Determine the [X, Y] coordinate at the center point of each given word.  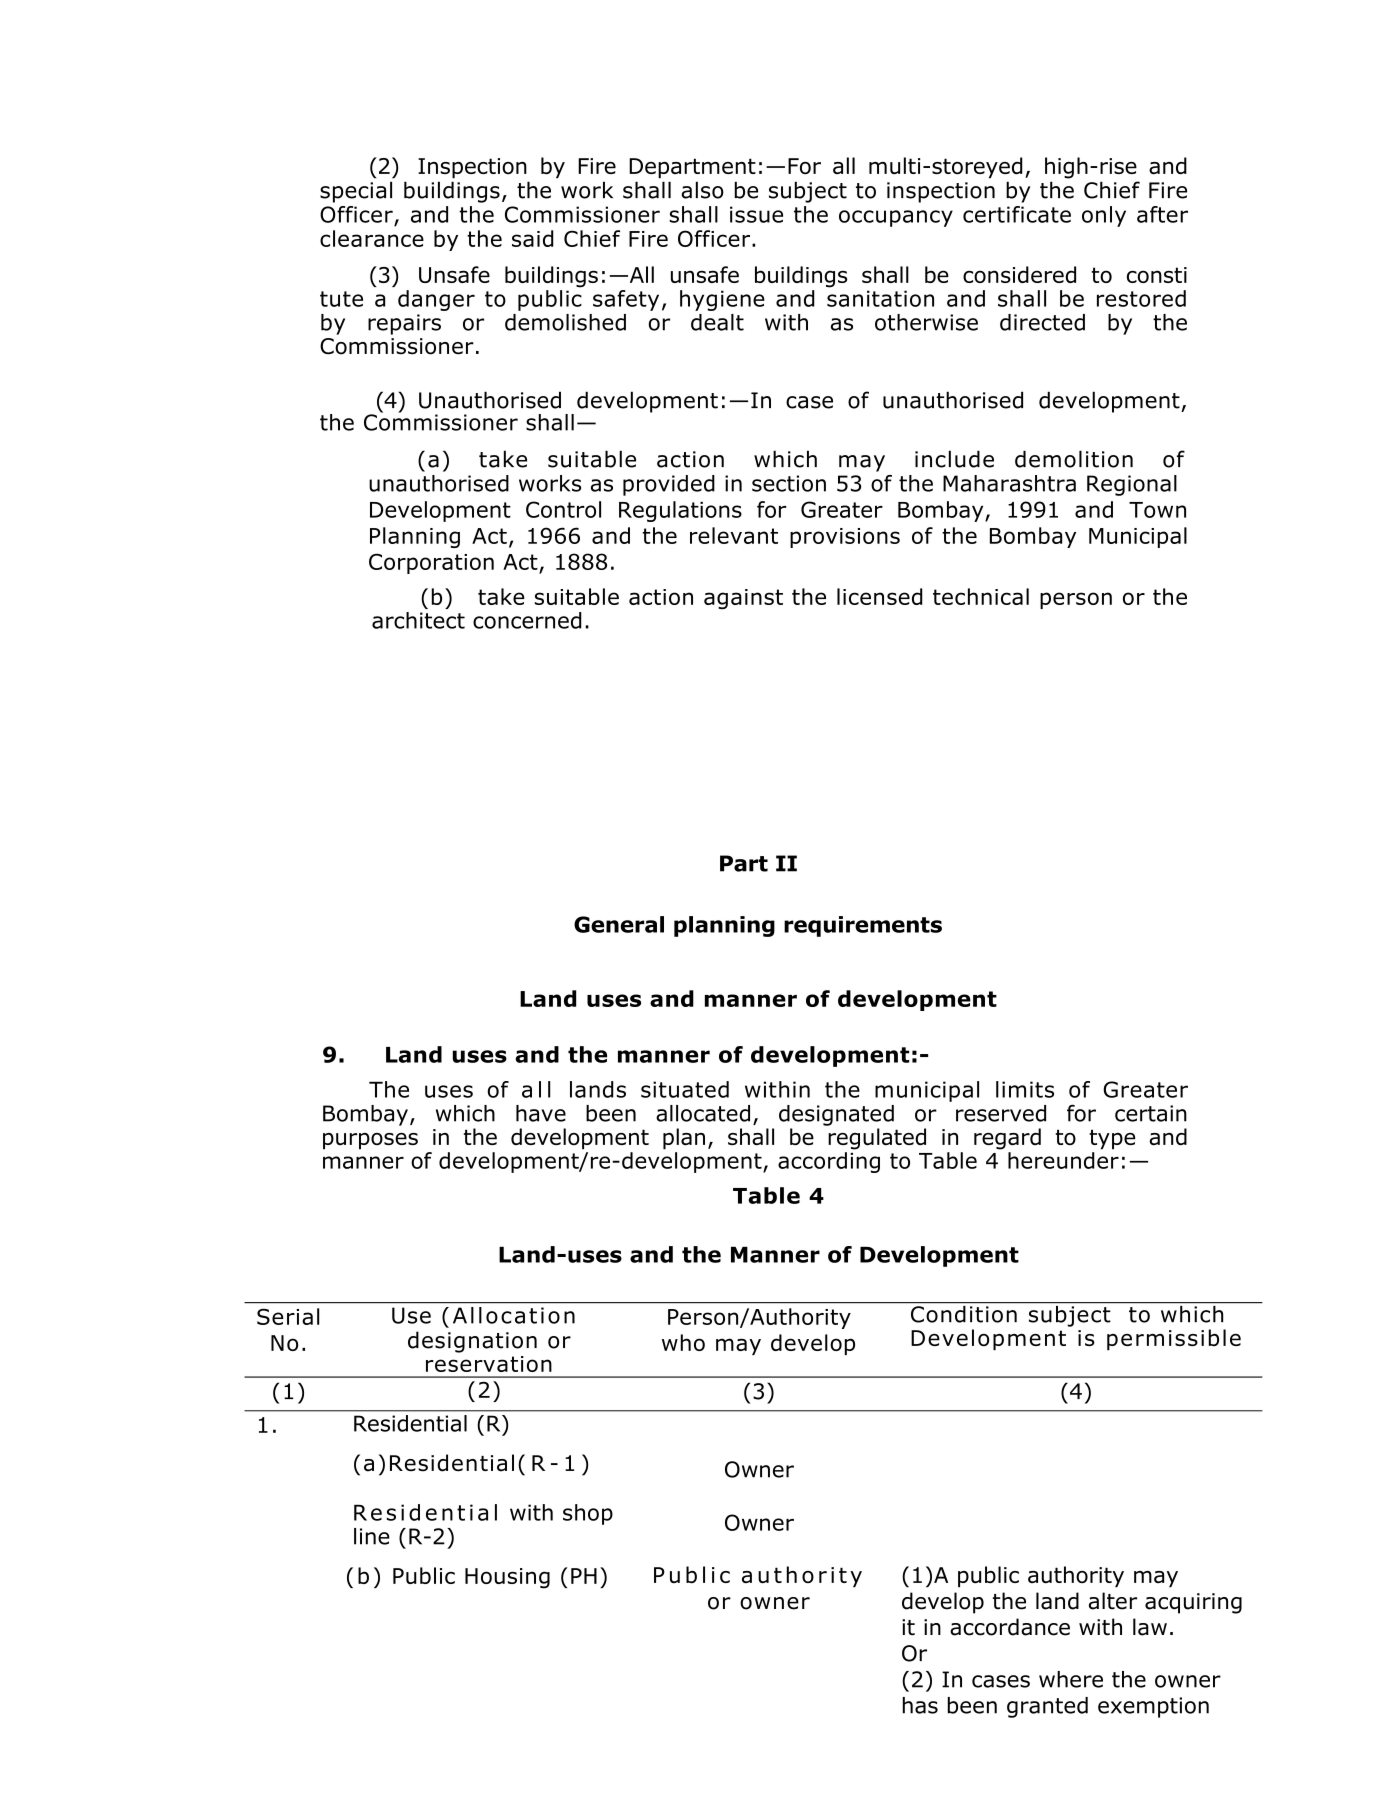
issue [756, 214]
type [1112, 1139]
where [1071, 1679]
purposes [370, 1141]
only [1104, 216]
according [829, 1162]
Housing [507, 1578]
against [743, 599]
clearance [372, 238]
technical [981, 596]
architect [418, 620]
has [920, 1705]
